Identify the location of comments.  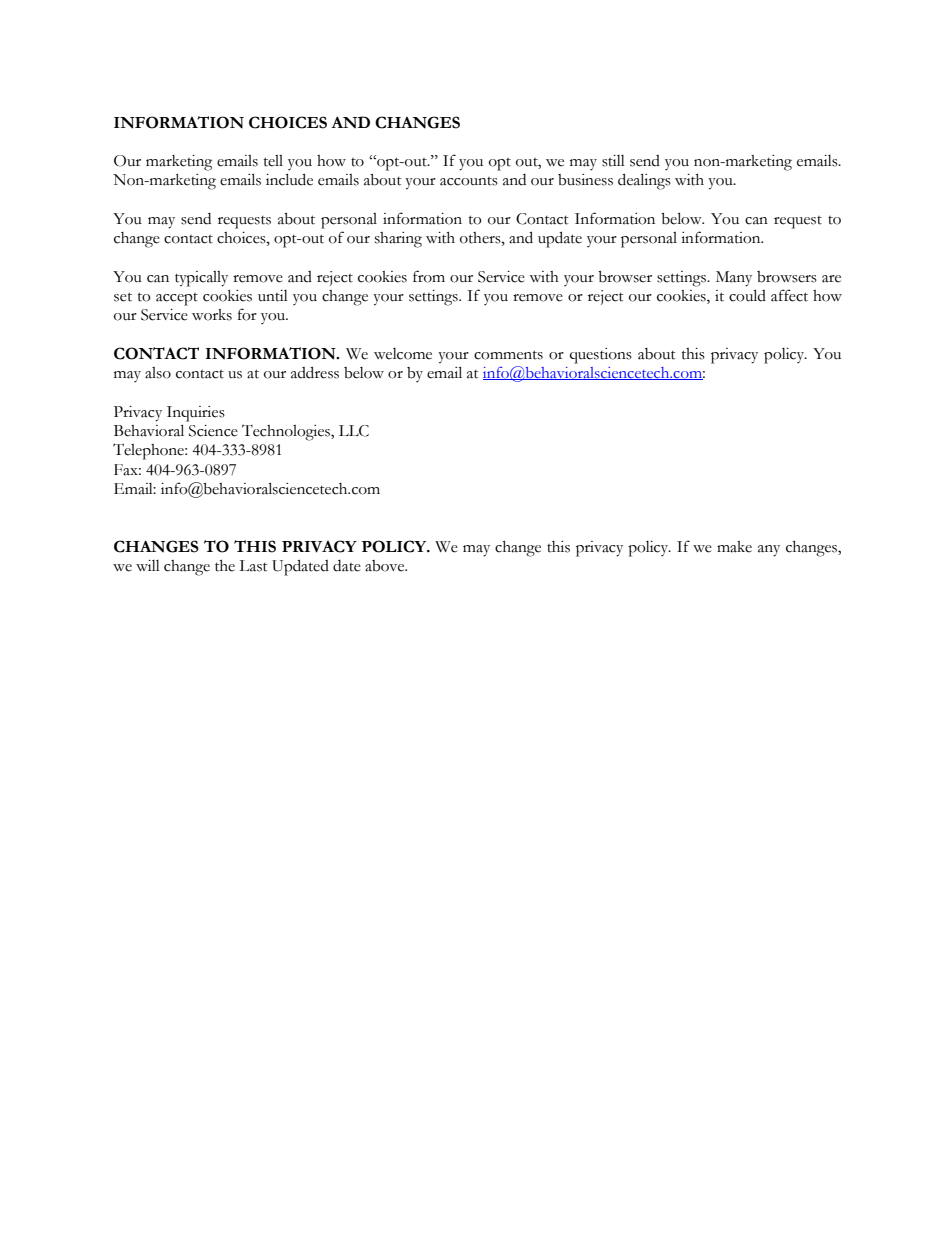
(508, 355).
